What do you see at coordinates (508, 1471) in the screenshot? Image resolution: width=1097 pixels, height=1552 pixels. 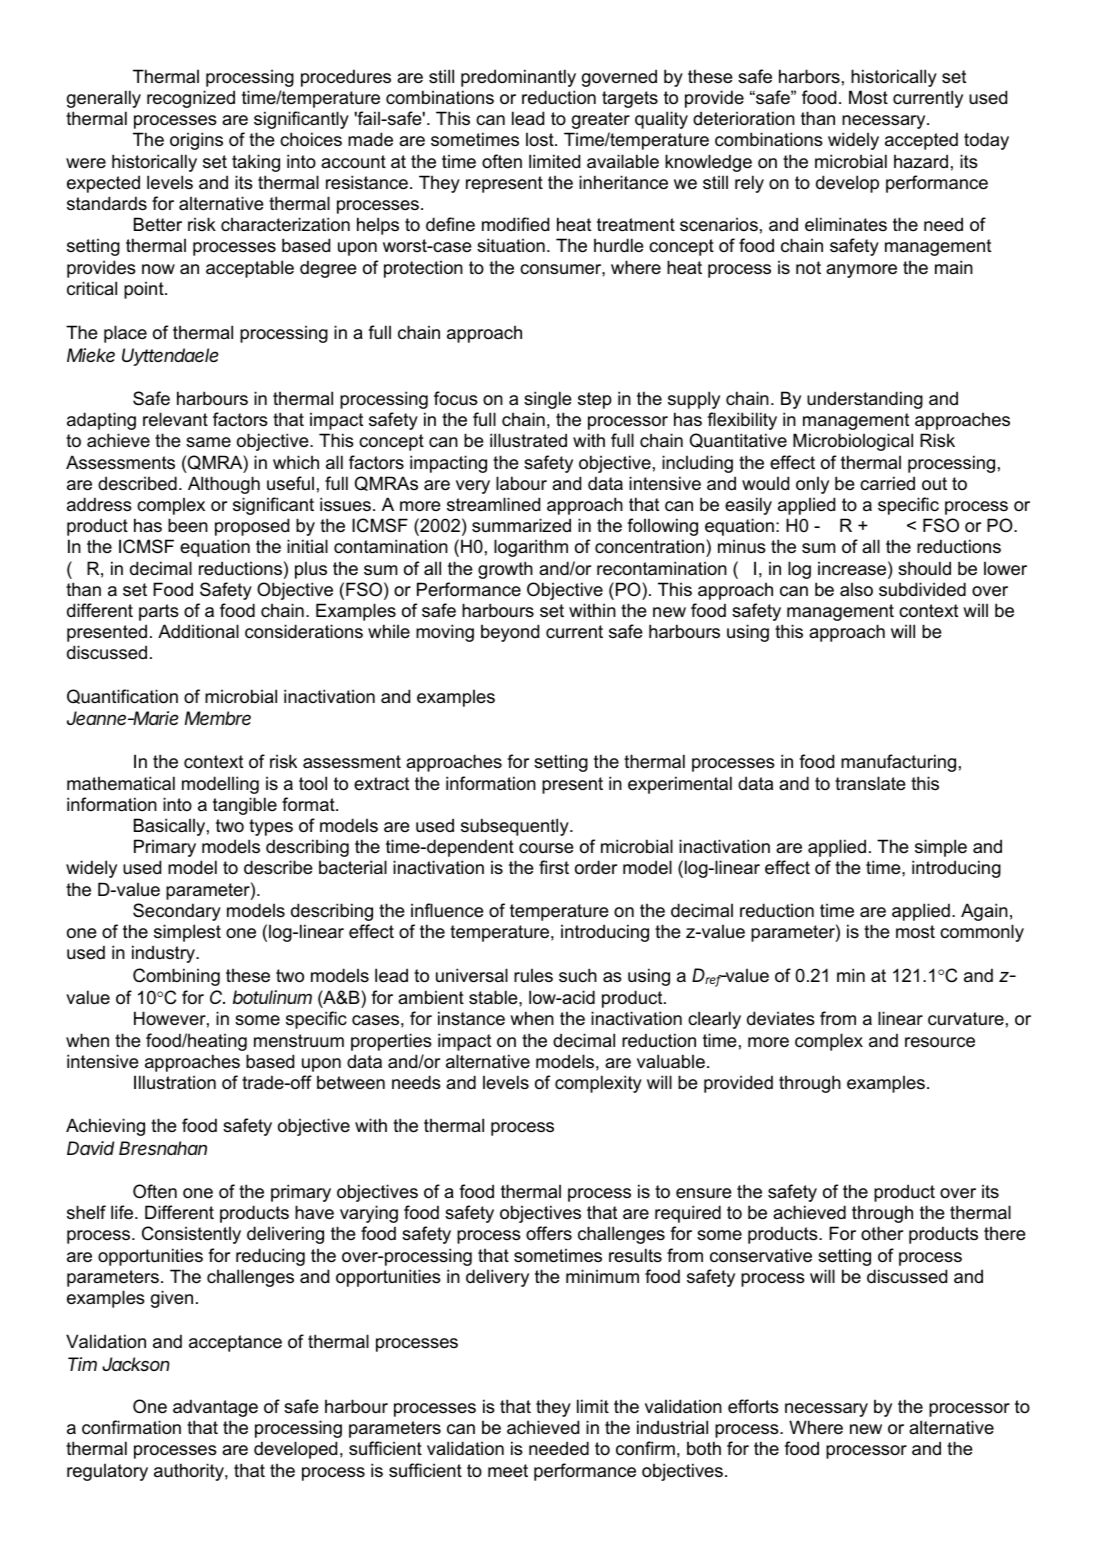 I see `meet` at bounding box center [508, 1471].
